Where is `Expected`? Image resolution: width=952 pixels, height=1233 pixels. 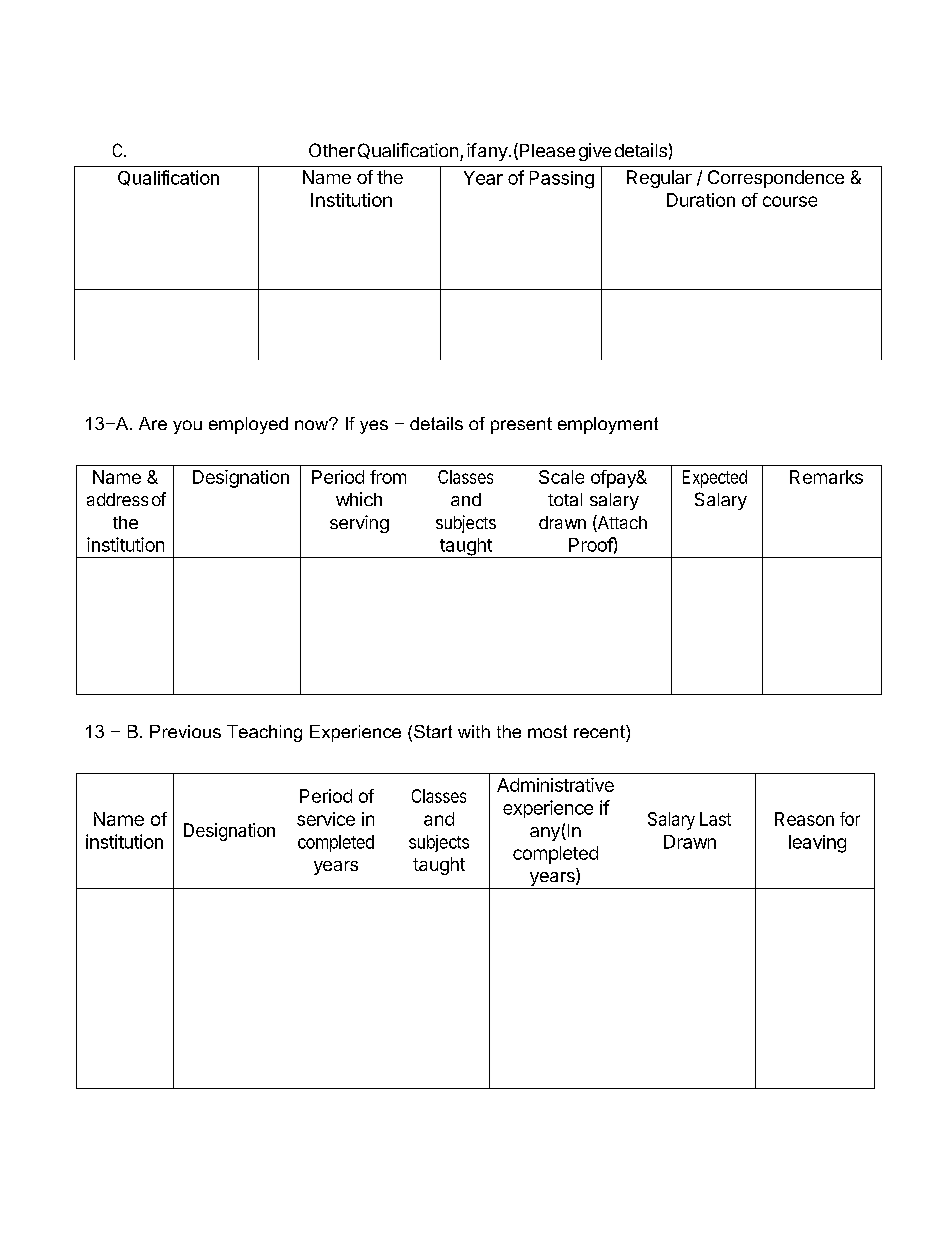 Expected is located at coordinates (715, 479).
